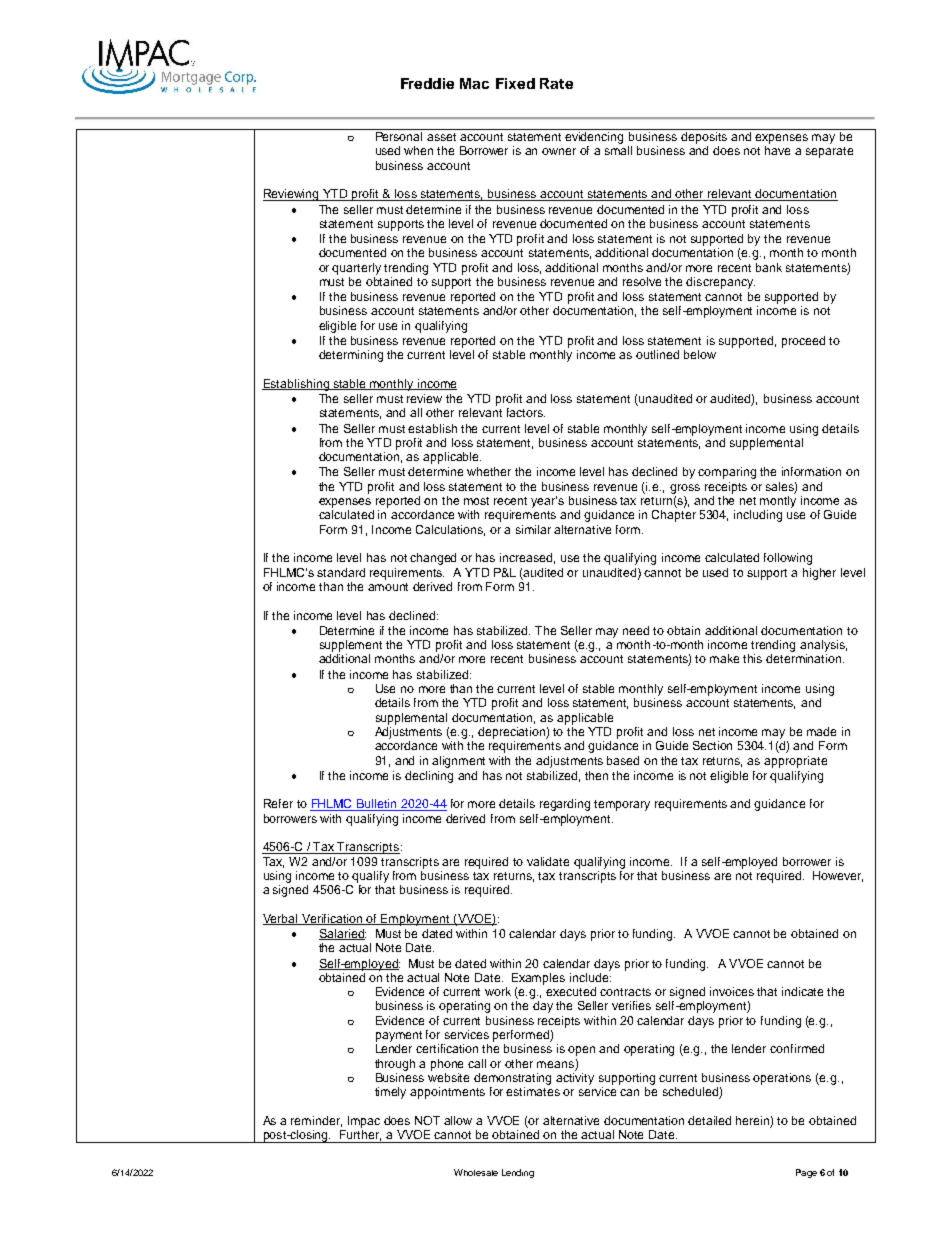 The image size is (952, 1233). What do you see at coordinates (565, 805) in the image?
I see `regarding` at bounding box center [565, 805].
